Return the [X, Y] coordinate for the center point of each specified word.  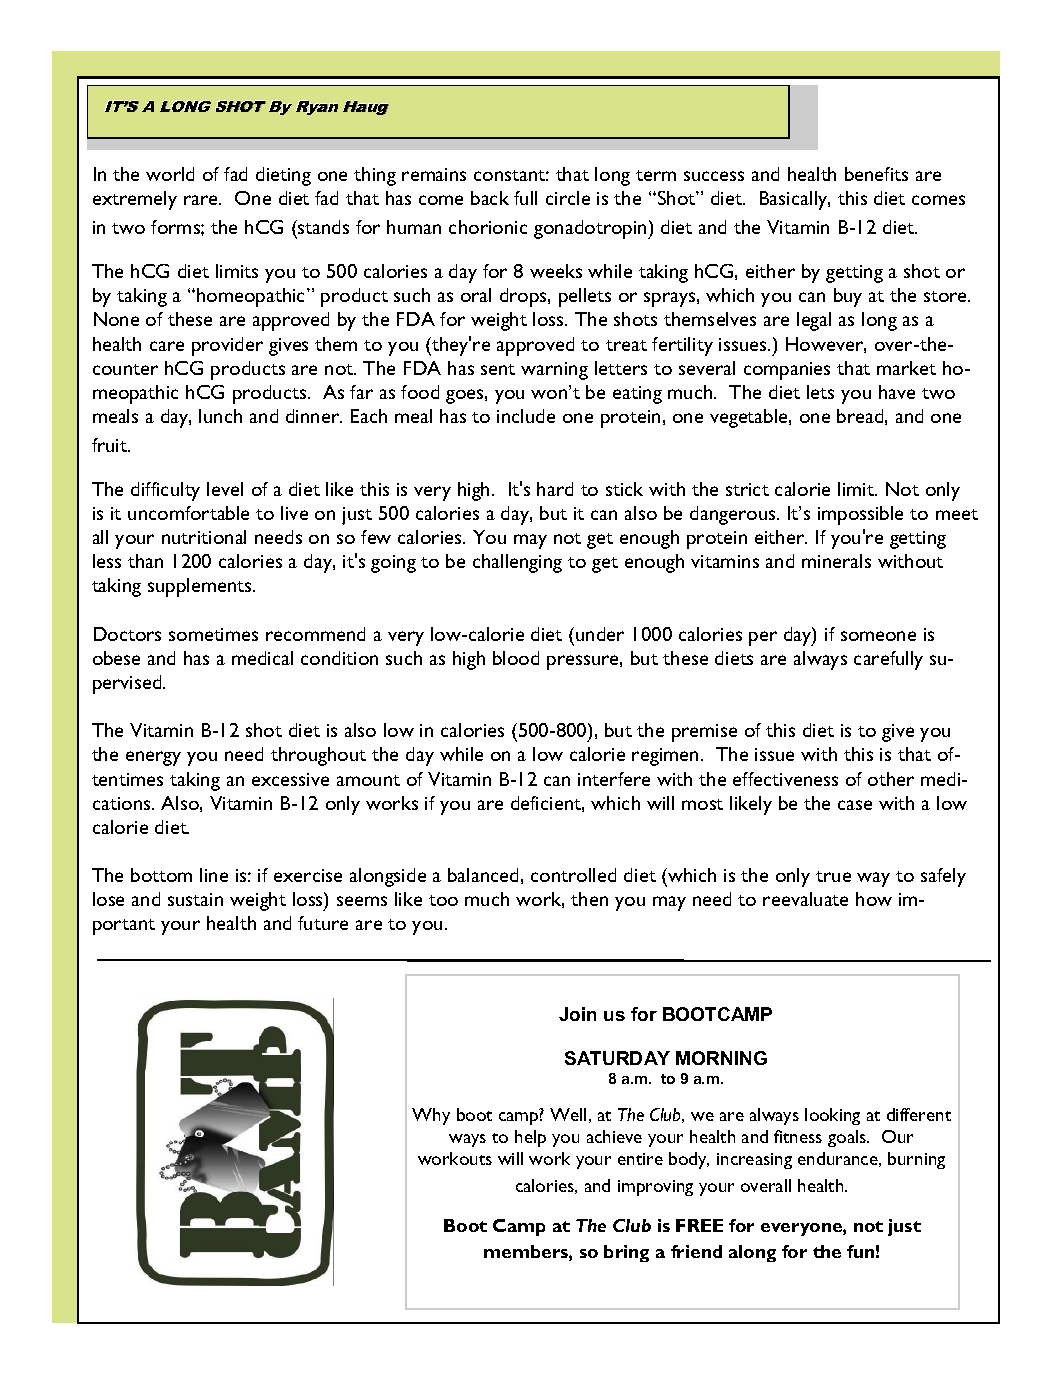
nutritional [204, 537]
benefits [876, 174]
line [214, 875]
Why [431, 1116]
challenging [517, 563]
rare [202, 200]
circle [568, 198]
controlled [573, 875]
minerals [836, 561]
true [833, 876]
